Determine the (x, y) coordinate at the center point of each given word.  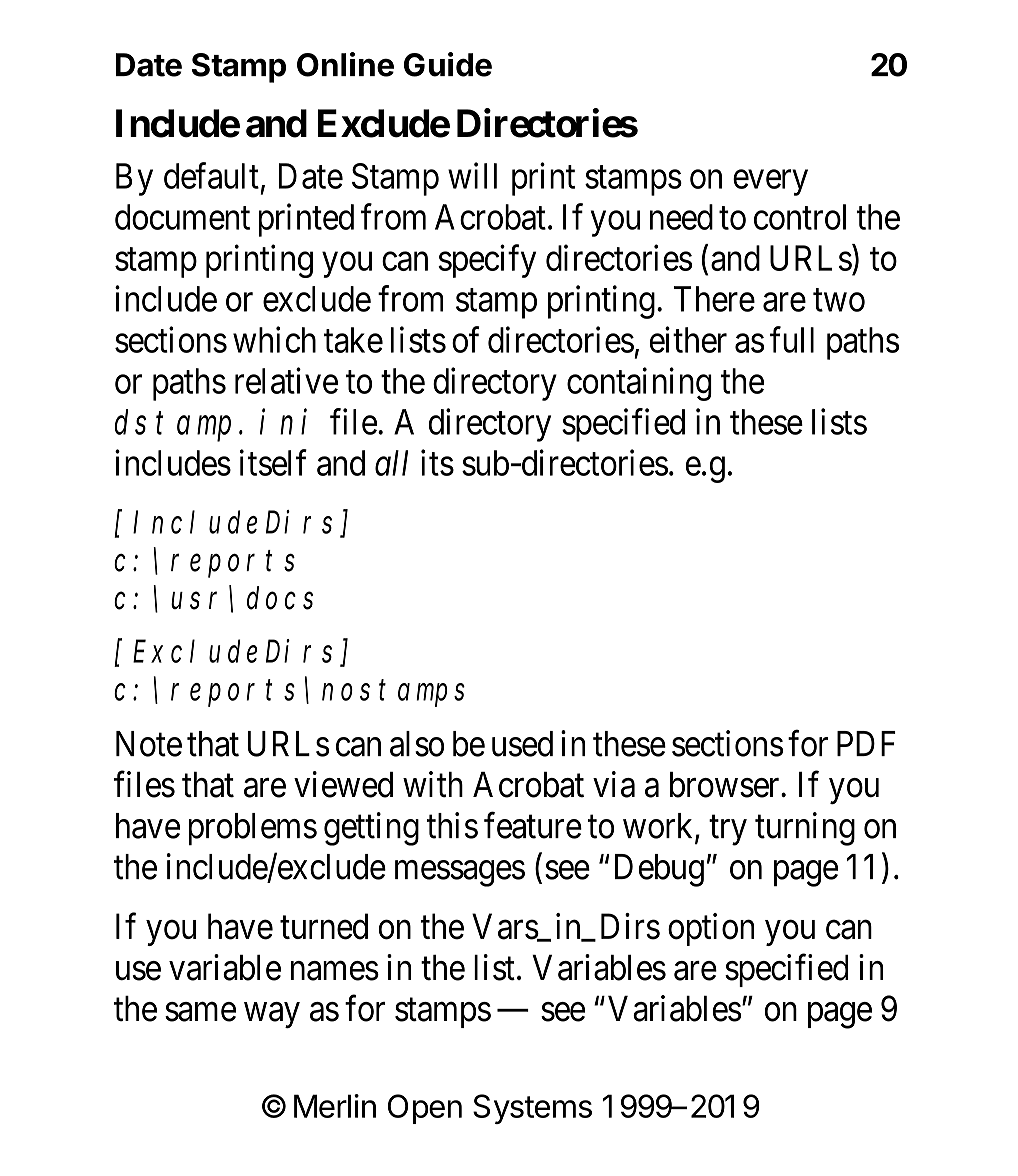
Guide (448, 64)
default (211, 175)
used (522, 744)
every (770, 183)
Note (149, 744)
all (391, 463)
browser (726, 785)
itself (273, 462)
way (272, 1015)
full (792, 339)
